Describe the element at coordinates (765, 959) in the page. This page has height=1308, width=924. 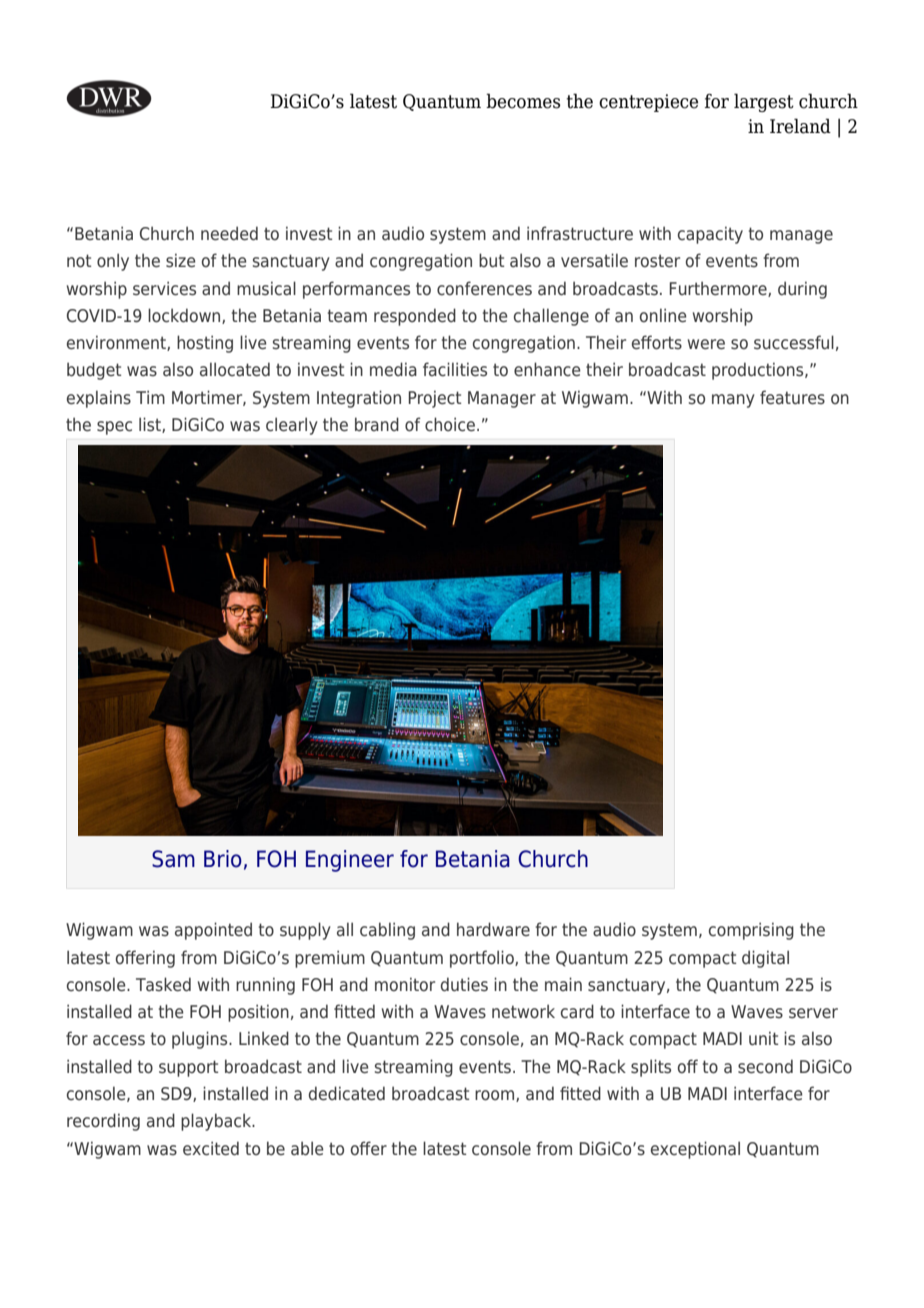
I see `digital` at that location.
